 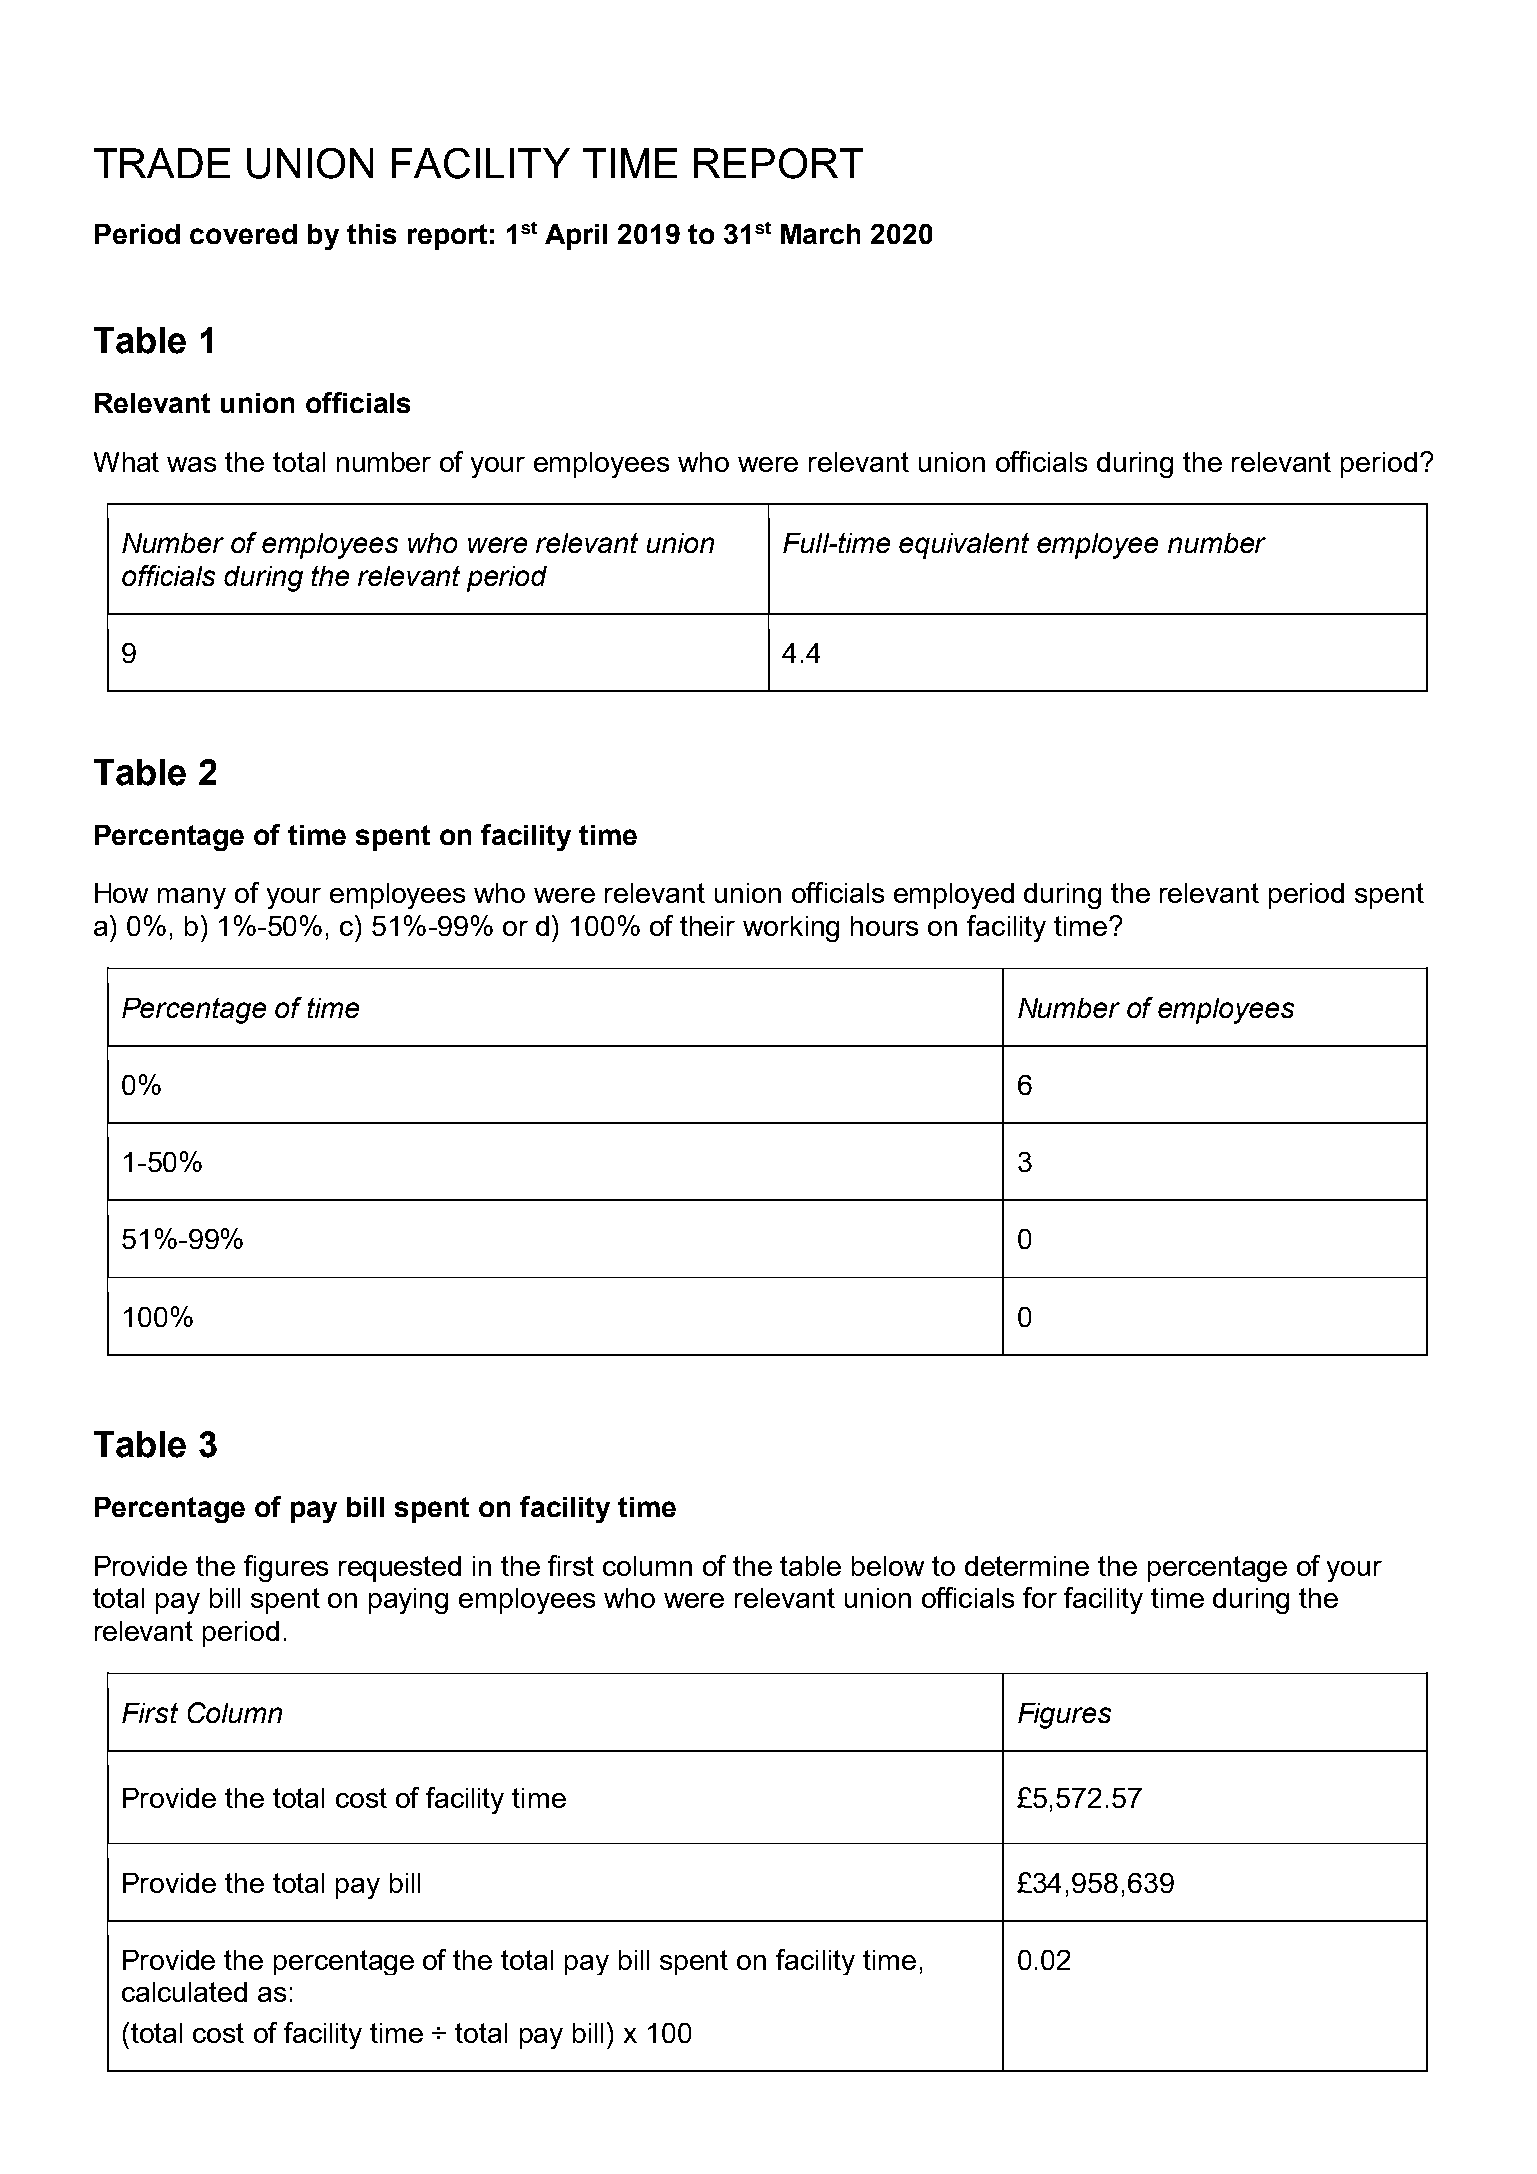 What do you see at coordinates (707, 926) in the image?
I see `their` at bounding box center [707, 926].
